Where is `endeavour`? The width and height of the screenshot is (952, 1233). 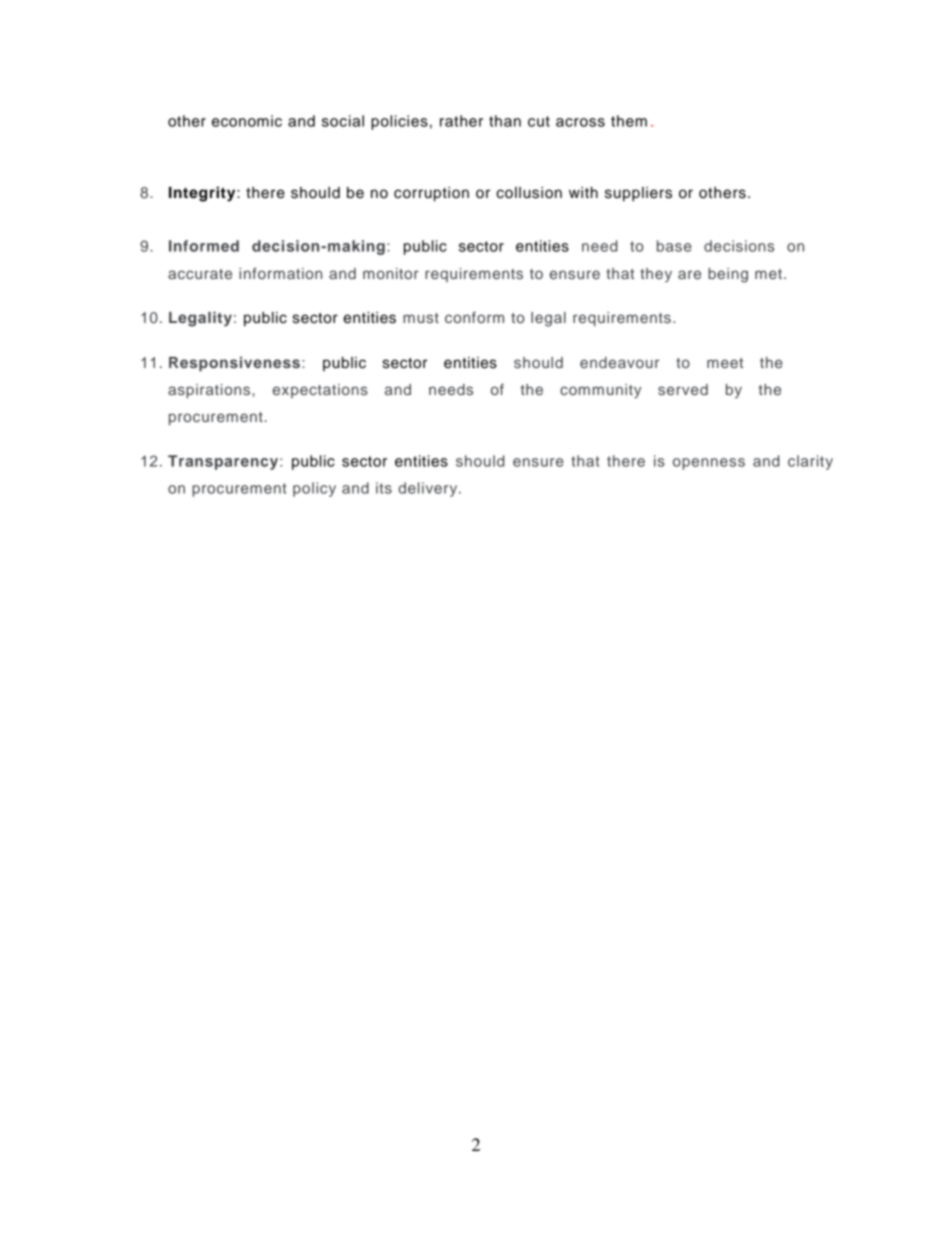 endeavour is located at coordinates (619, 362).
